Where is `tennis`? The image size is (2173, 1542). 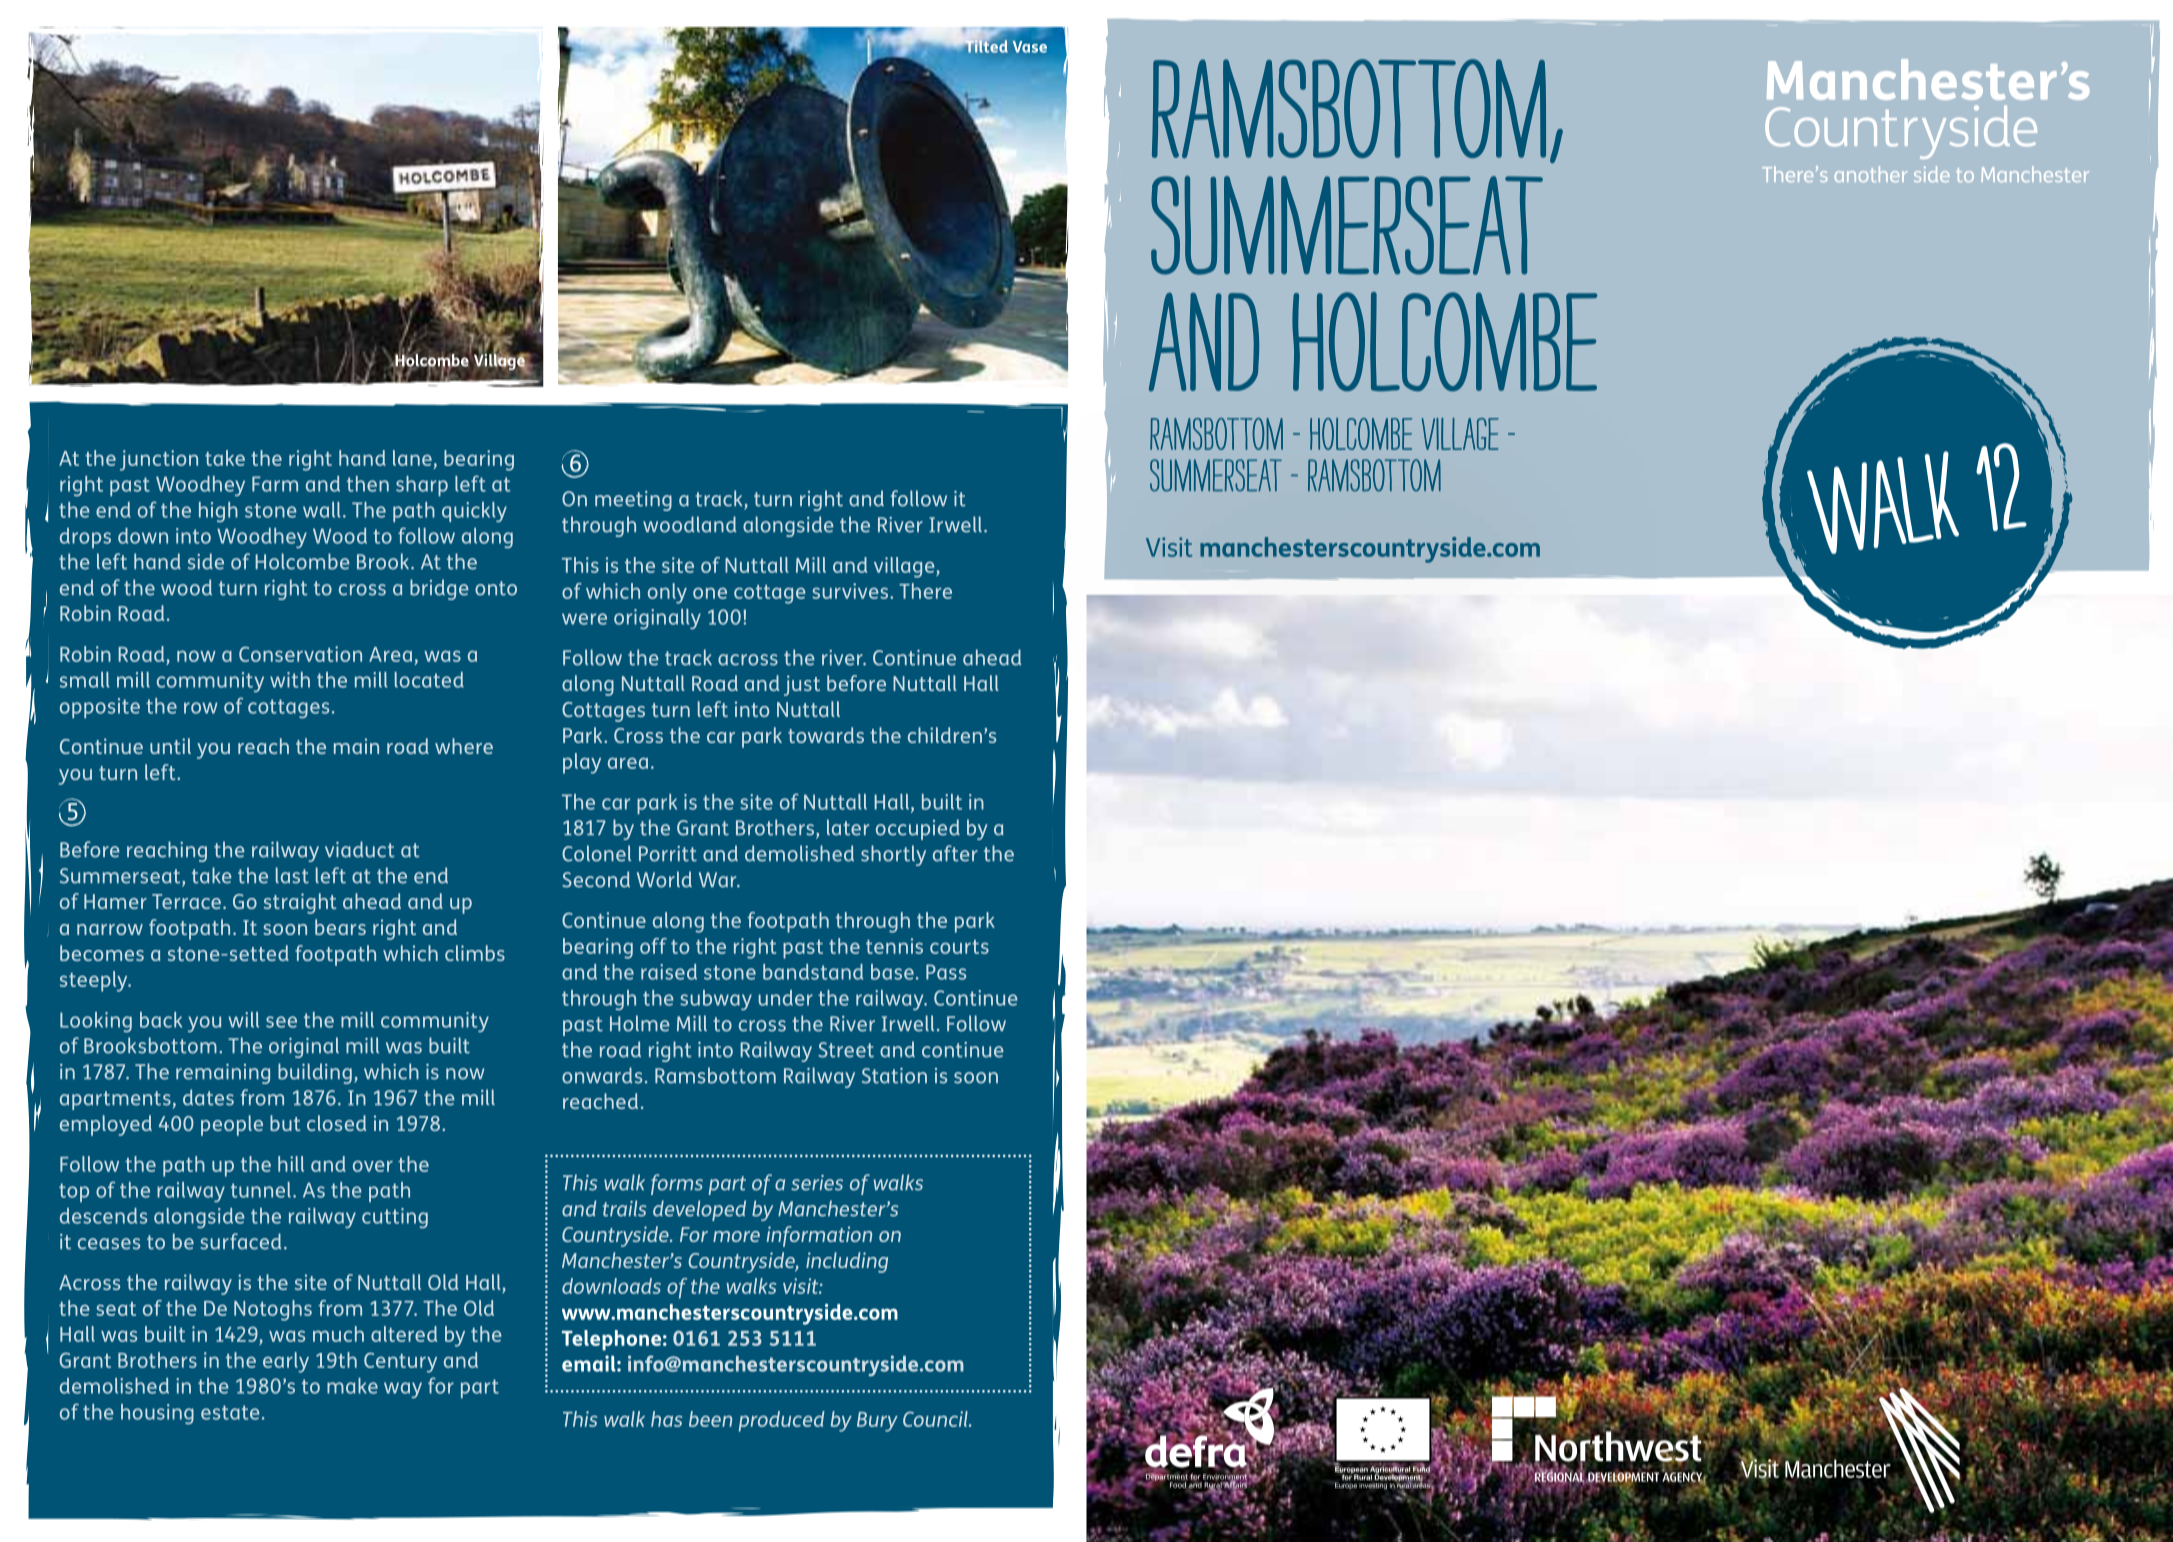 tennis is located at coordinates (894, 946).
